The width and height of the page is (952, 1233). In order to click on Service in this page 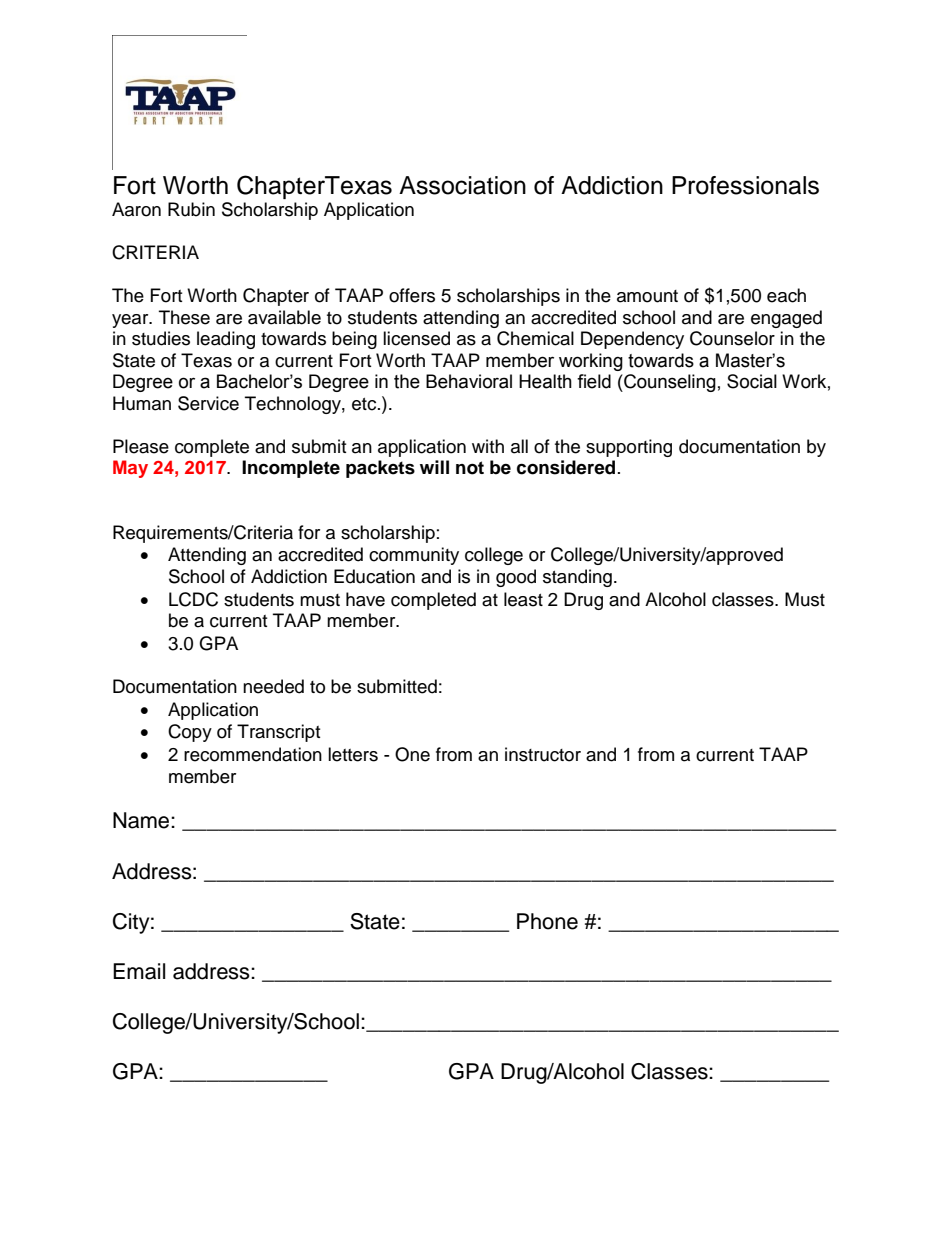, I will do `click(208, 403)`.
